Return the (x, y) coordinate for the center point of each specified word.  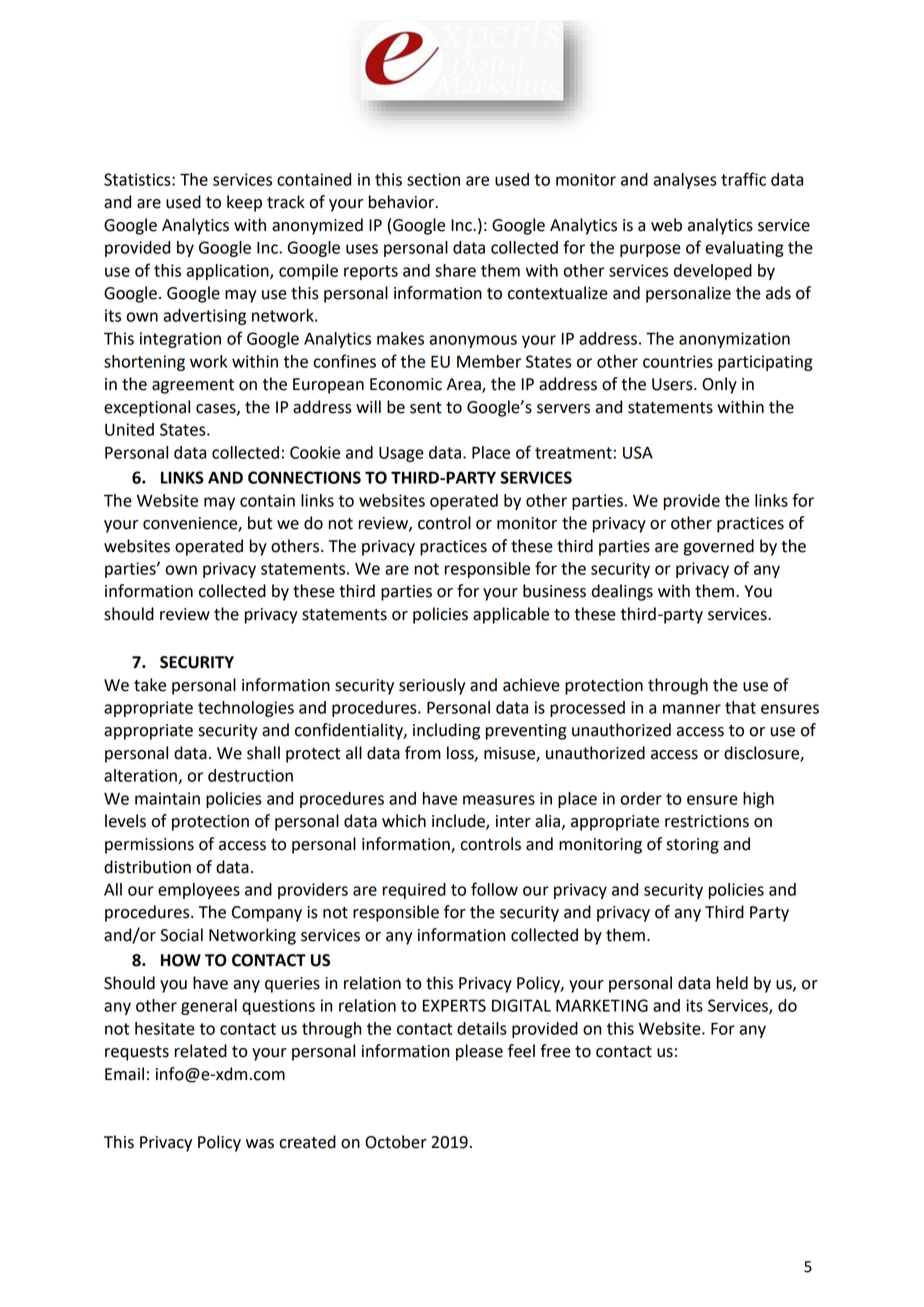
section (433, 179)
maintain (167, 798)
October (396, 1142)
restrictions (707, 821)
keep (244, 203)
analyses (685, 181)
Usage (401, 454)
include (459, 822)
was (260, 1144)
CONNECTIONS (304, 477)
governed (718, 547)
